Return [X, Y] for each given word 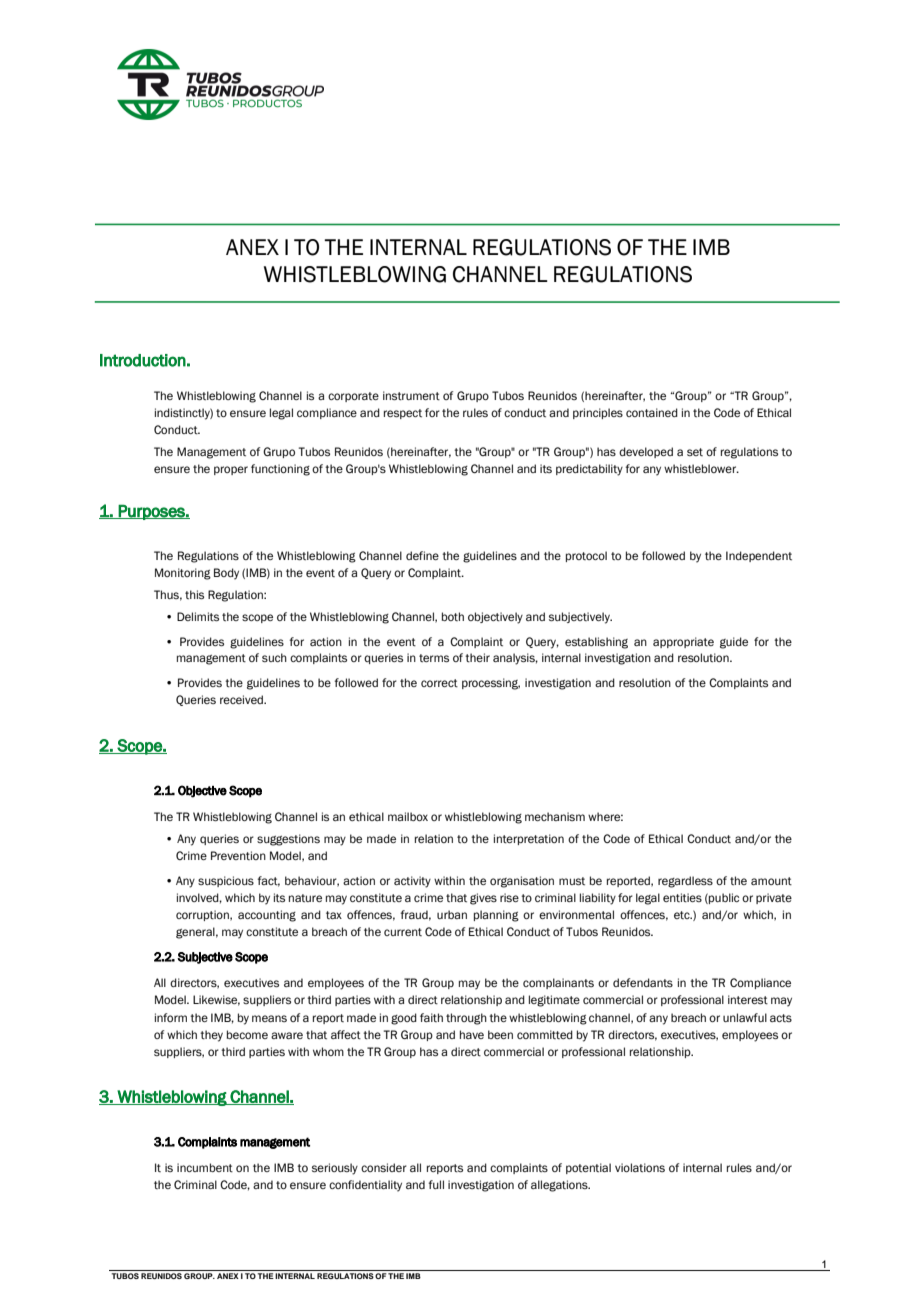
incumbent [205, 1168]
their [477, 658]
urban [452, 914]
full [436, 1184]
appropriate [683, 642]
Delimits [198, 617]
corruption [203, 915]
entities [682, 898]
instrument [411, 396]
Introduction [143, 360]
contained [652, 412]
